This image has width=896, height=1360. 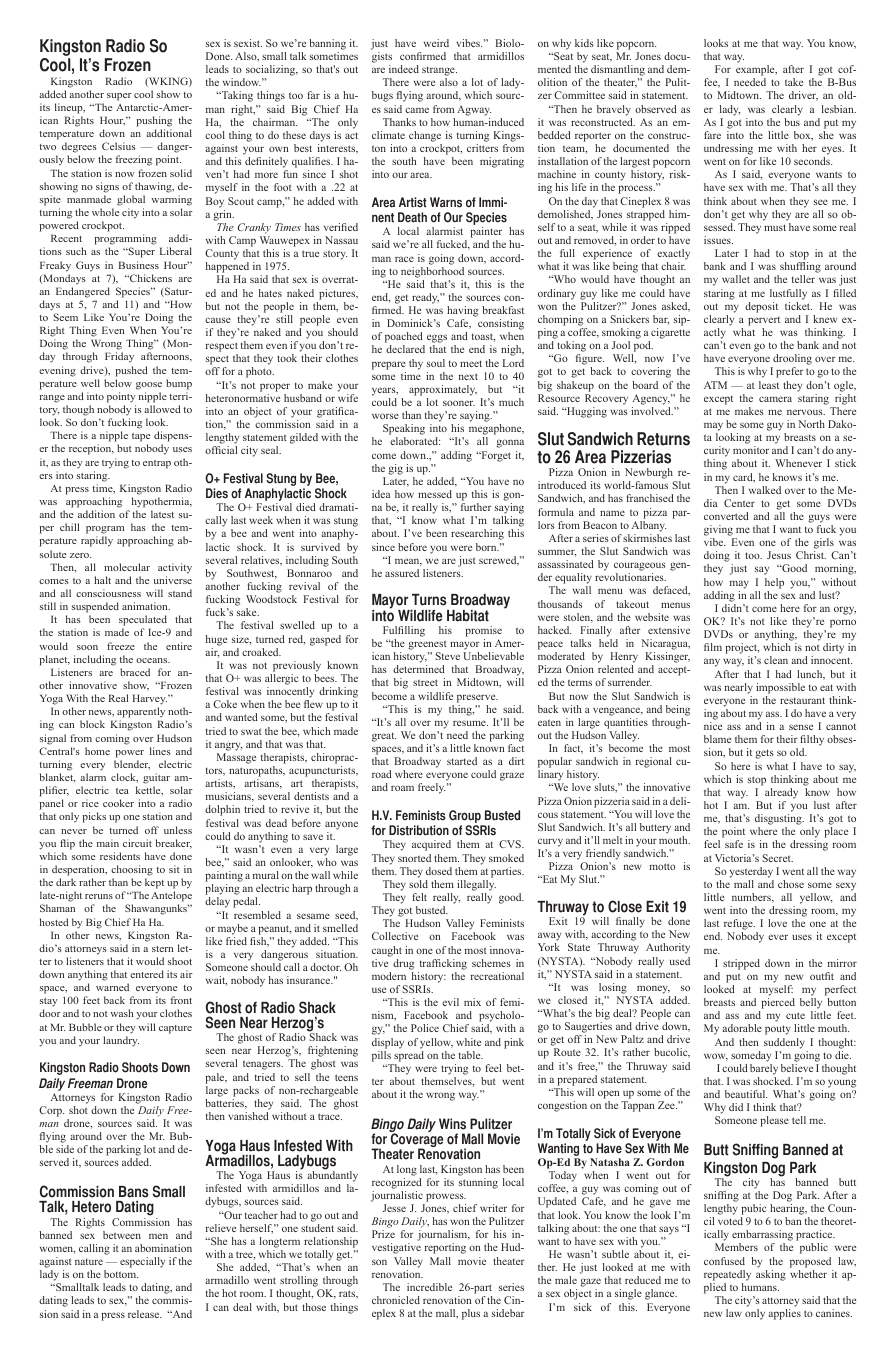 What do you see at coordinates (780, 688) in the image?
I see `impossible` at bounding box center [780, 688].
